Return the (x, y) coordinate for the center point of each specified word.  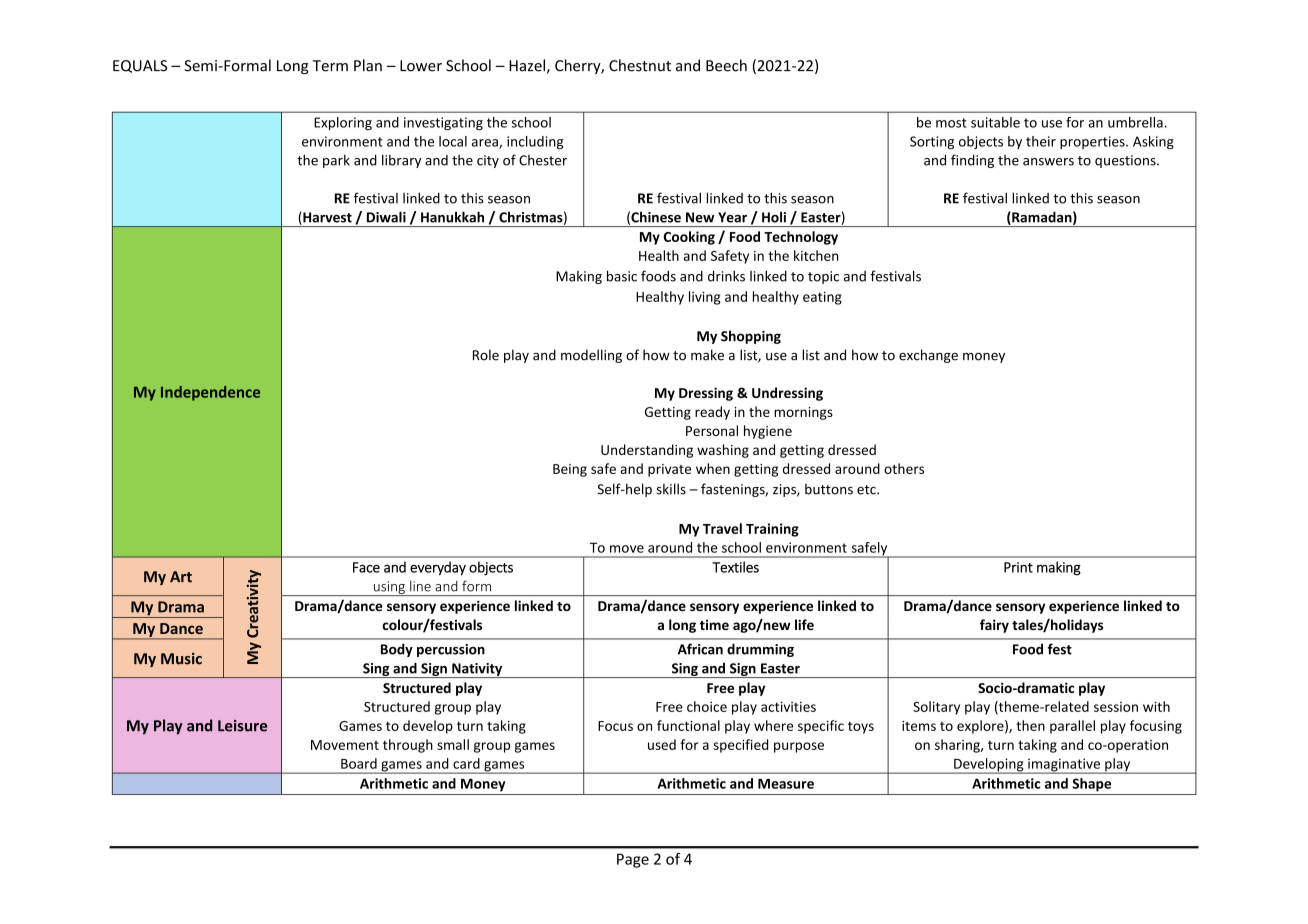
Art (181, 577)
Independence (210, 393)
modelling (591, 356)
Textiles (735, 567)
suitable (995, 122)
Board (359, 763)
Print (1018, 567)
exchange (928, 356)
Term (330, 66)
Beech (726, 65)
